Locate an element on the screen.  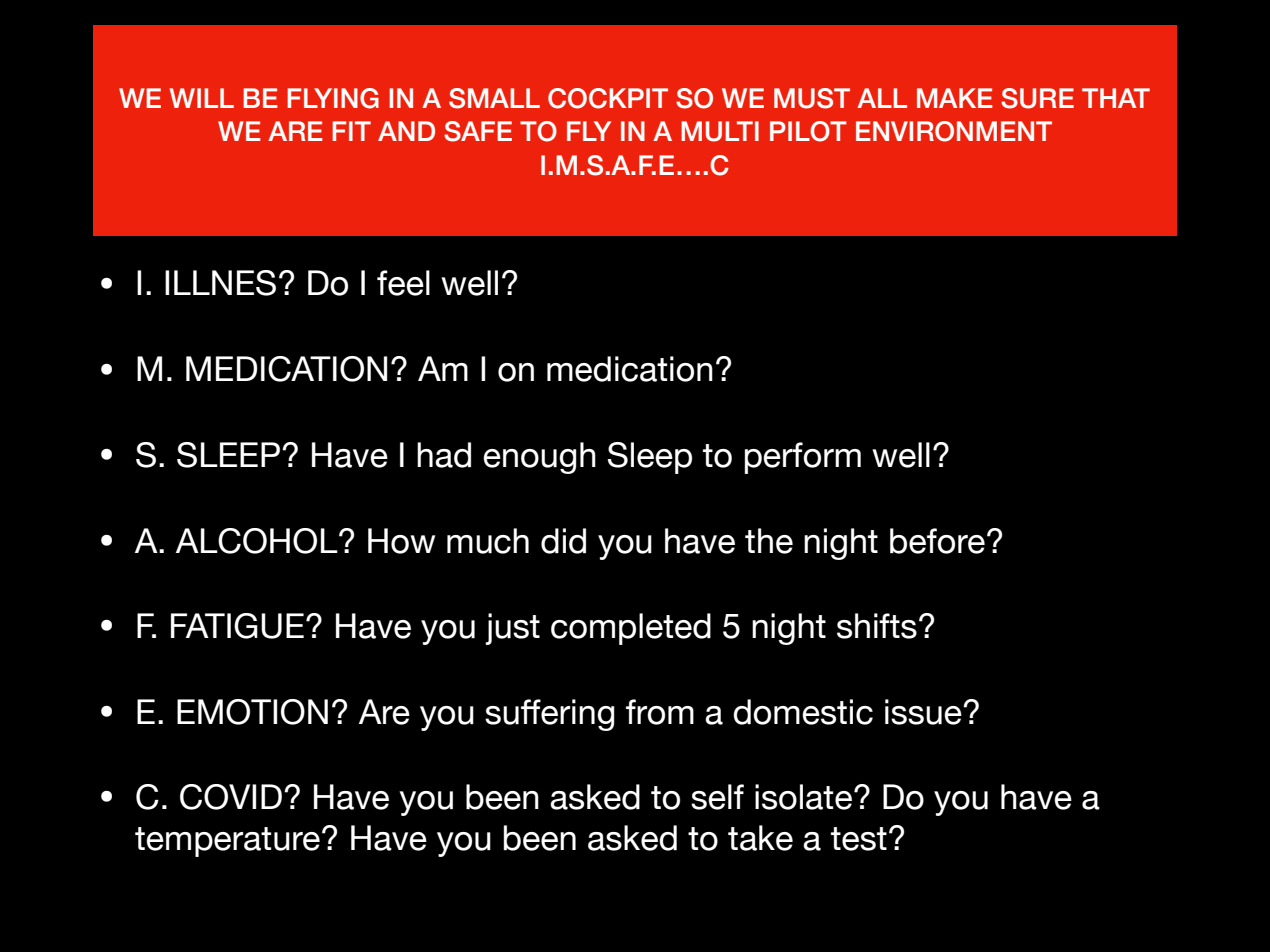
completed is located at coordinates (631, 629).
